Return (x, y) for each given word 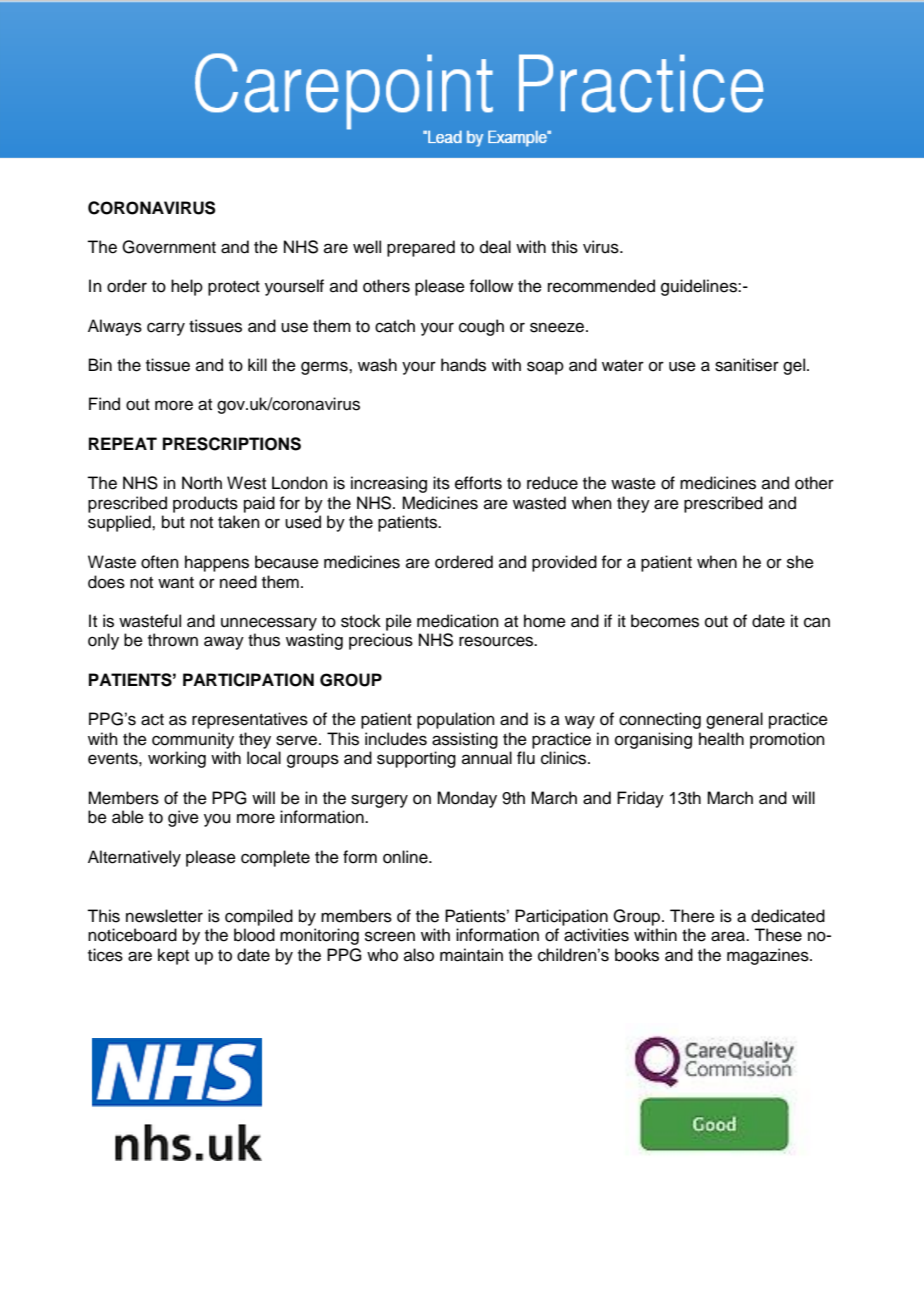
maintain (471, 955)
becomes (665, 621)
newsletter (164, 916)
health (721, 739)
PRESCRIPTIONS (232, 444)
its (441, 483)
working (177, 759)
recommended (601, 286)
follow (491, 286)
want (176, 582)
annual (487, 758)
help (187, 287)
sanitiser (747, 365)
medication (458, 621)
